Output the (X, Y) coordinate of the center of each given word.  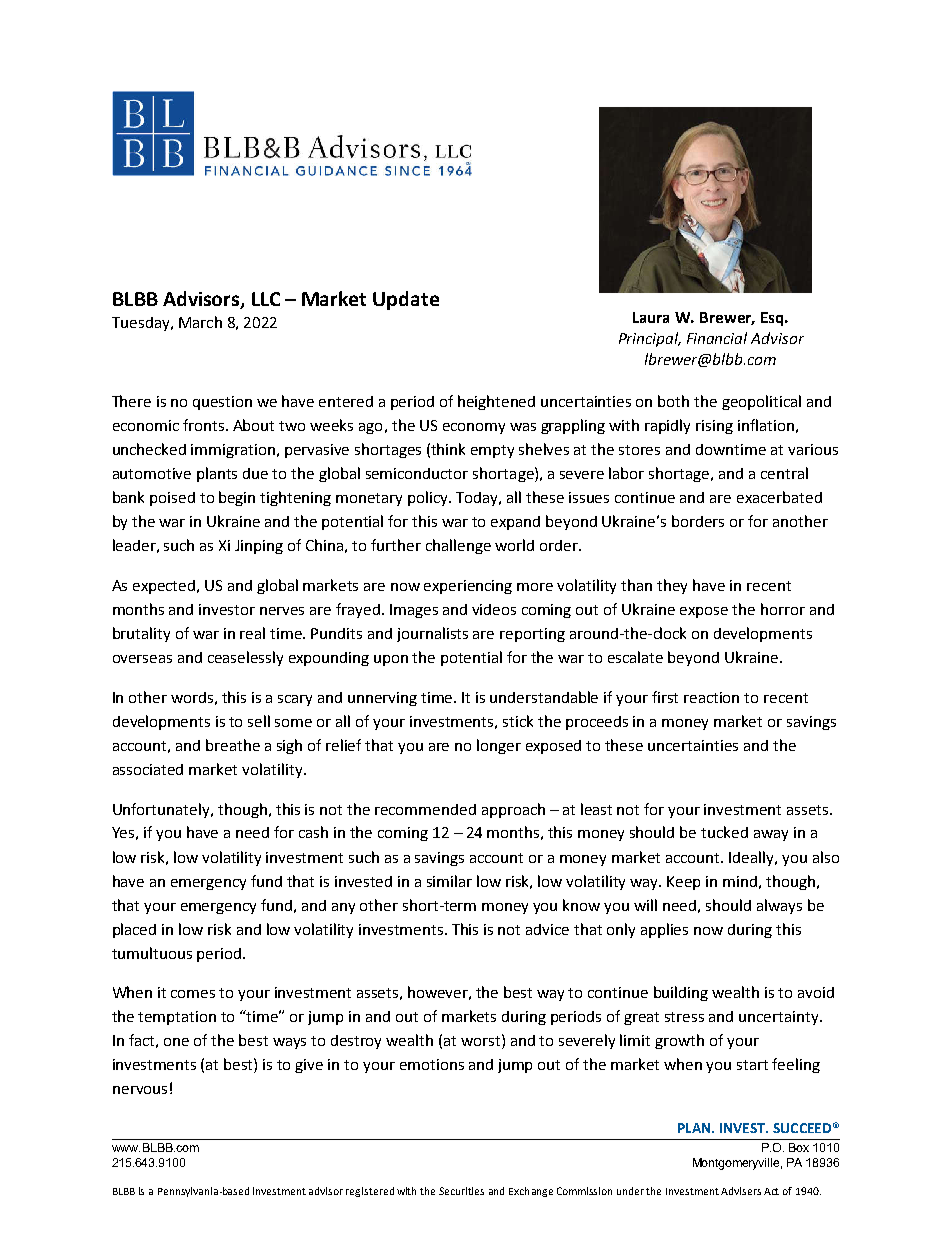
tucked (724, 832)
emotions (432, 1064)
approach (513, 810)
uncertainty (780, 1018)
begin (237, 498)
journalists (432, 634)
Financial (717, 338)
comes (193, 994)
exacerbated (779, 497)
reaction (711, 697)
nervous (140, 1090)
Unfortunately (162, 810)
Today (478, 499)
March (200, 322)
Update (406, 300)
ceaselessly (245, 658)
